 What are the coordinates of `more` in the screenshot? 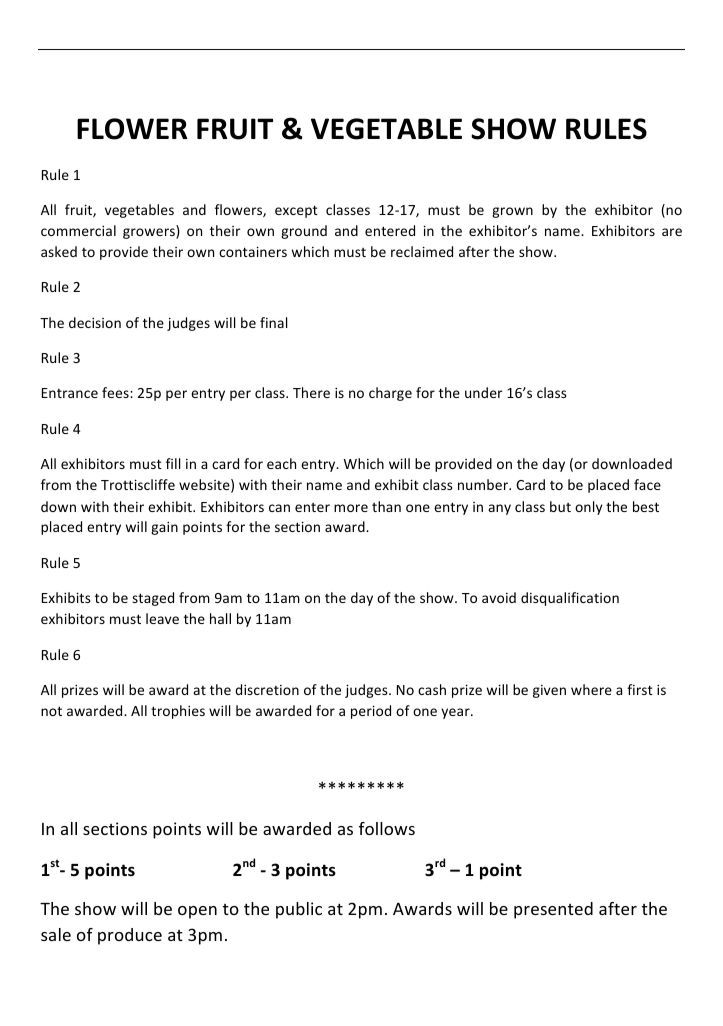 It's located at (351, 508).
